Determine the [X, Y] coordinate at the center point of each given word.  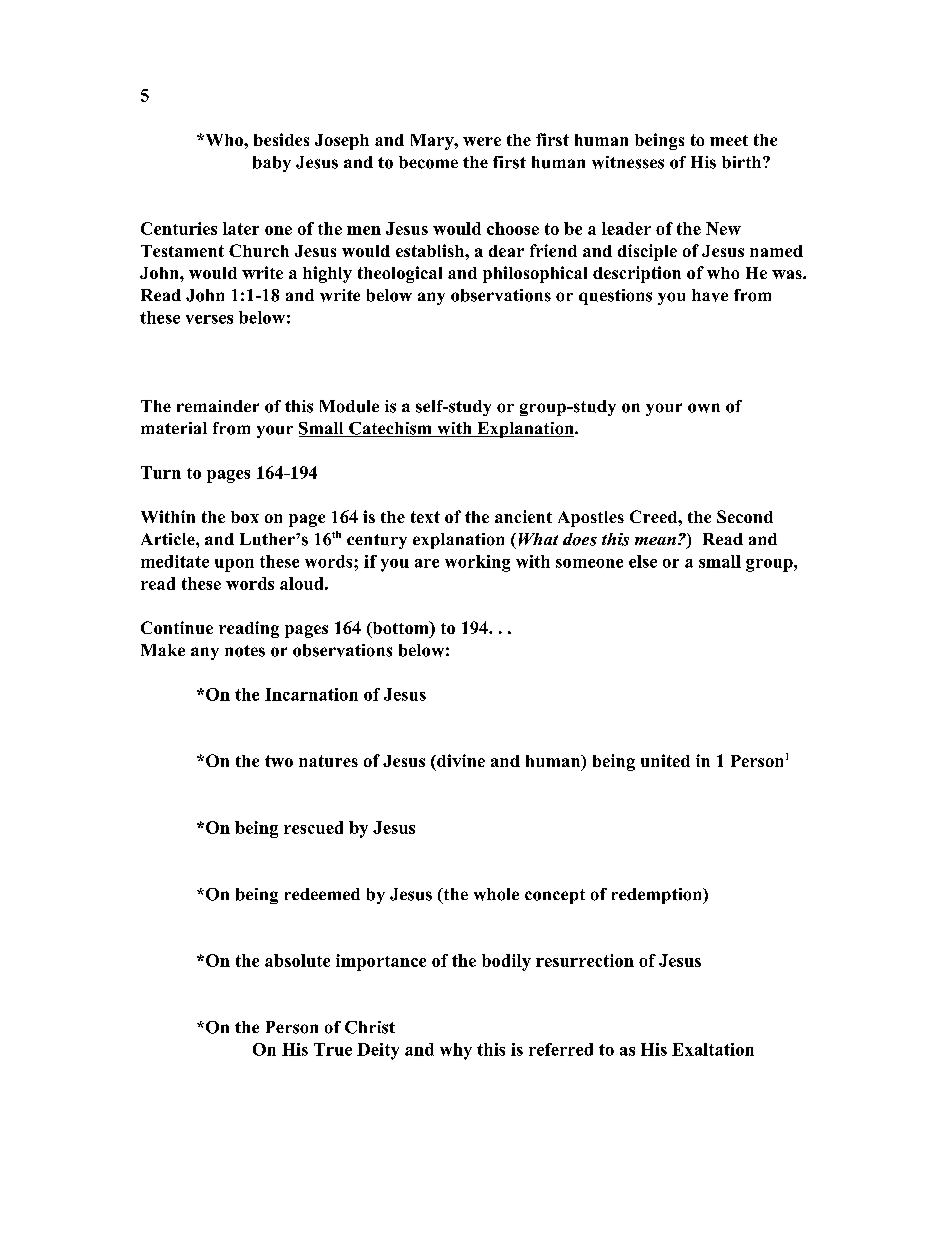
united [665, 760]
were [482, 141]
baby [272, 164]
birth [741, 162]
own [704, 408]
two [279, 761]
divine [460, 760]
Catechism [390, 429]
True [333, 1049]
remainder [218, 406]
